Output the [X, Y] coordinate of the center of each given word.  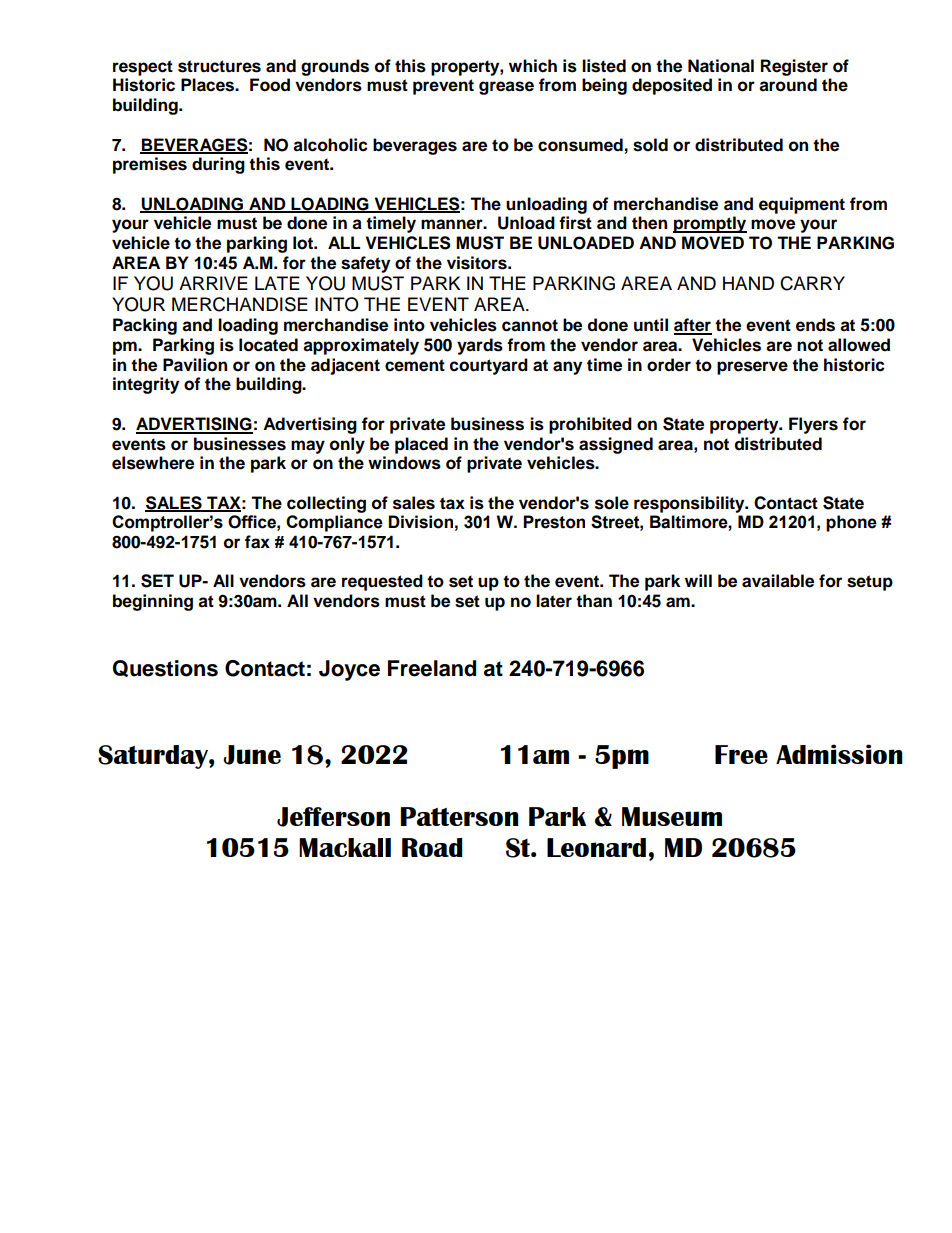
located [268, 345]
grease [506, 88]
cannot [530, 325]
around [788, 85]
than [594, 601]
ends [815, 325]
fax [257, 542]
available [778, 581]
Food [270, 85]
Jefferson [333, 817]
